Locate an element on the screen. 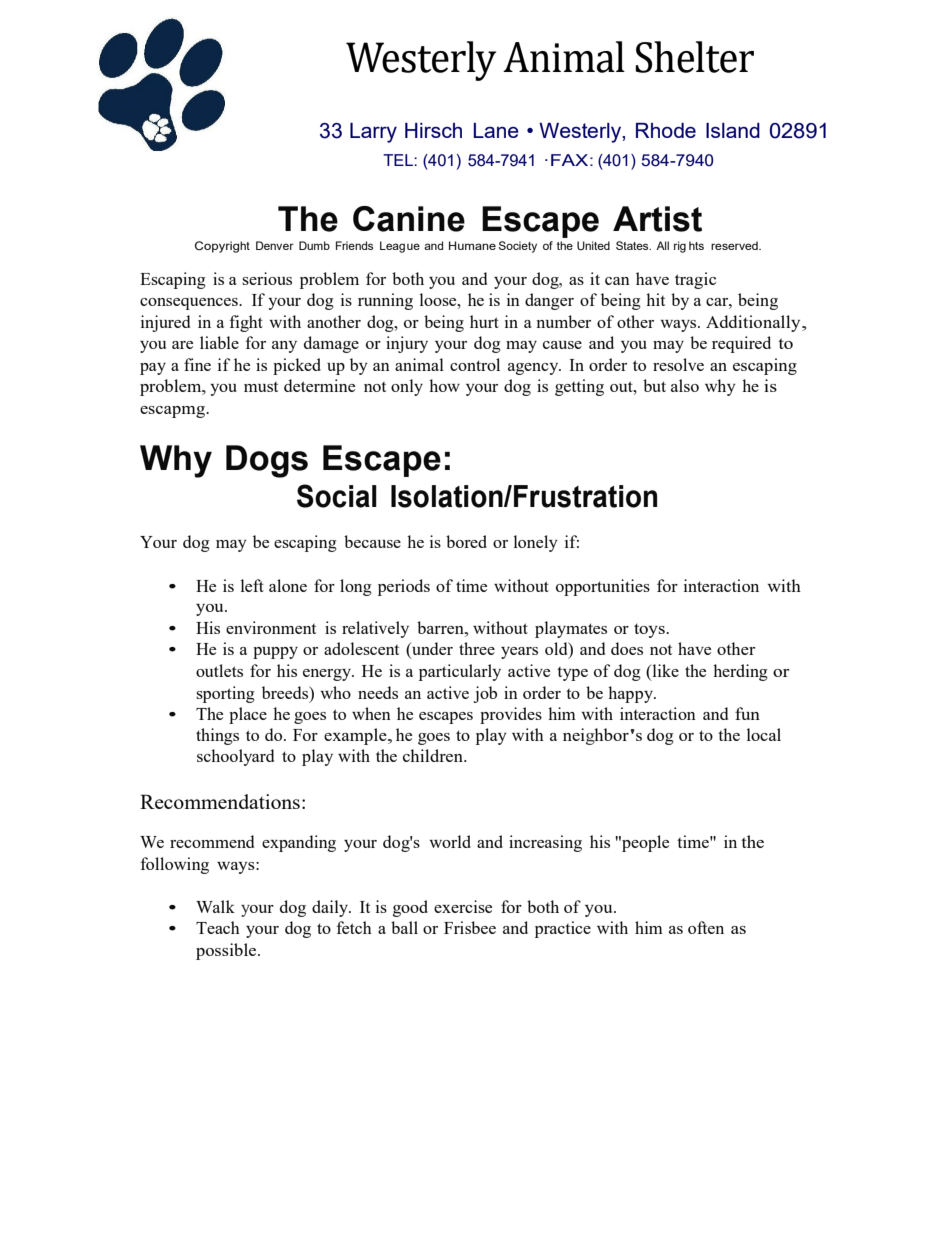 The image size is (952, 1233). fine is located at coordinates (197, 364).
